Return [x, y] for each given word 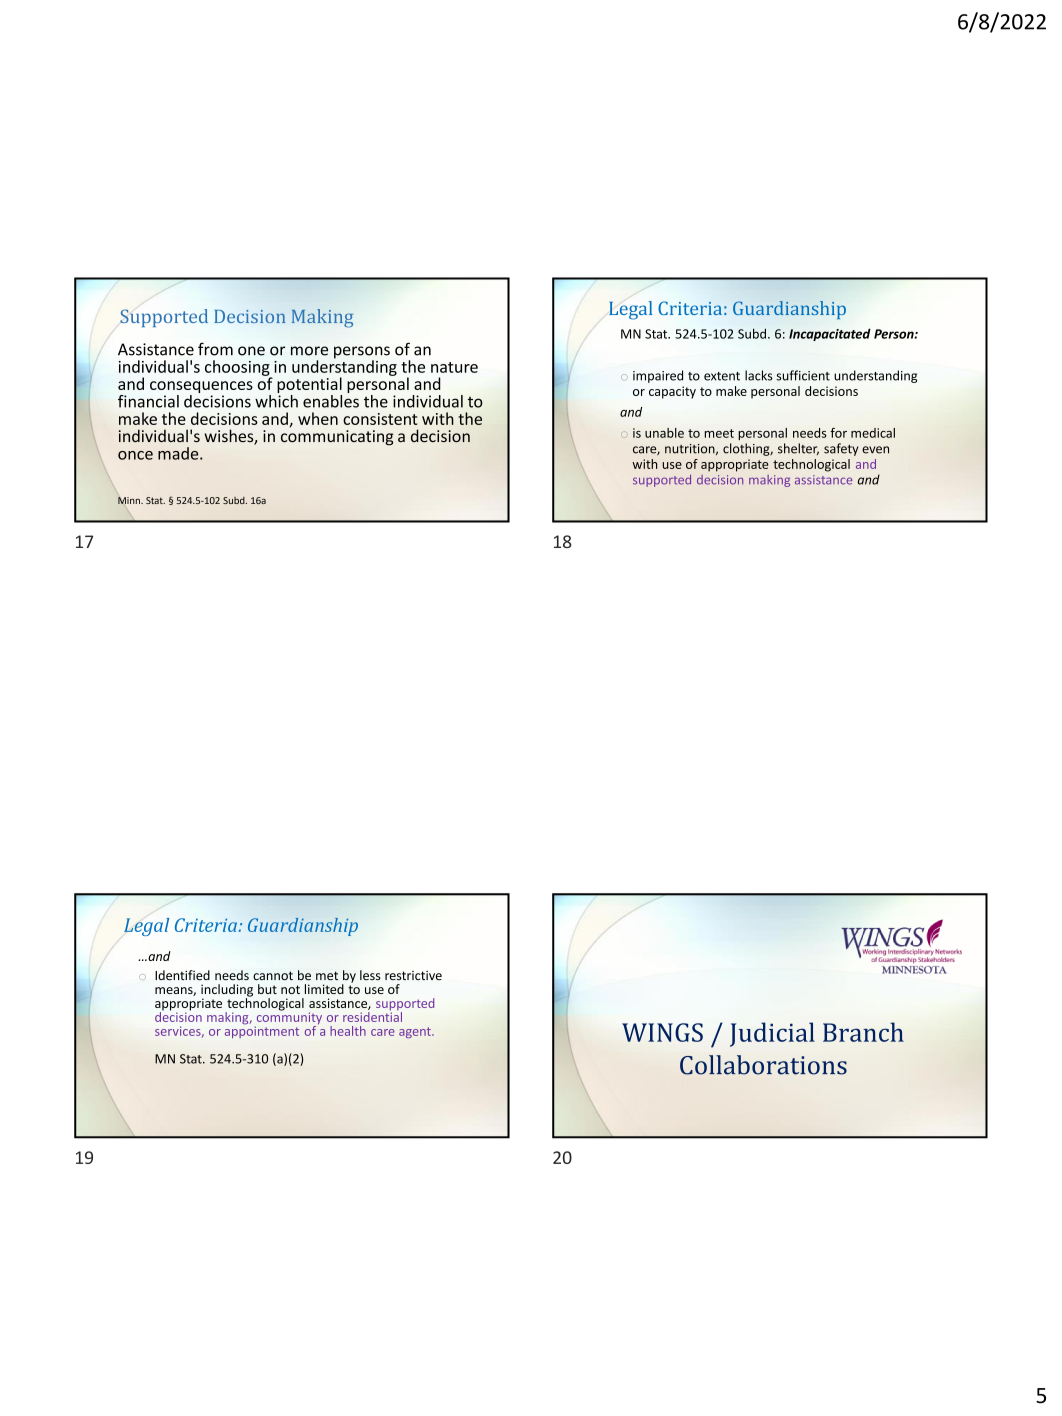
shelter [798, 449]
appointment [262, 1032]
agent [416, 1032]
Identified [182, 975]
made [179, 453]
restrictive [413, 975]
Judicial [772, 1034]
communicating [337, 438]
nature [454, 367]
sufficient [803, 375]
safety [841, 449]
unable [664, 433]
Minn [130, 500]
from [215, 349]
